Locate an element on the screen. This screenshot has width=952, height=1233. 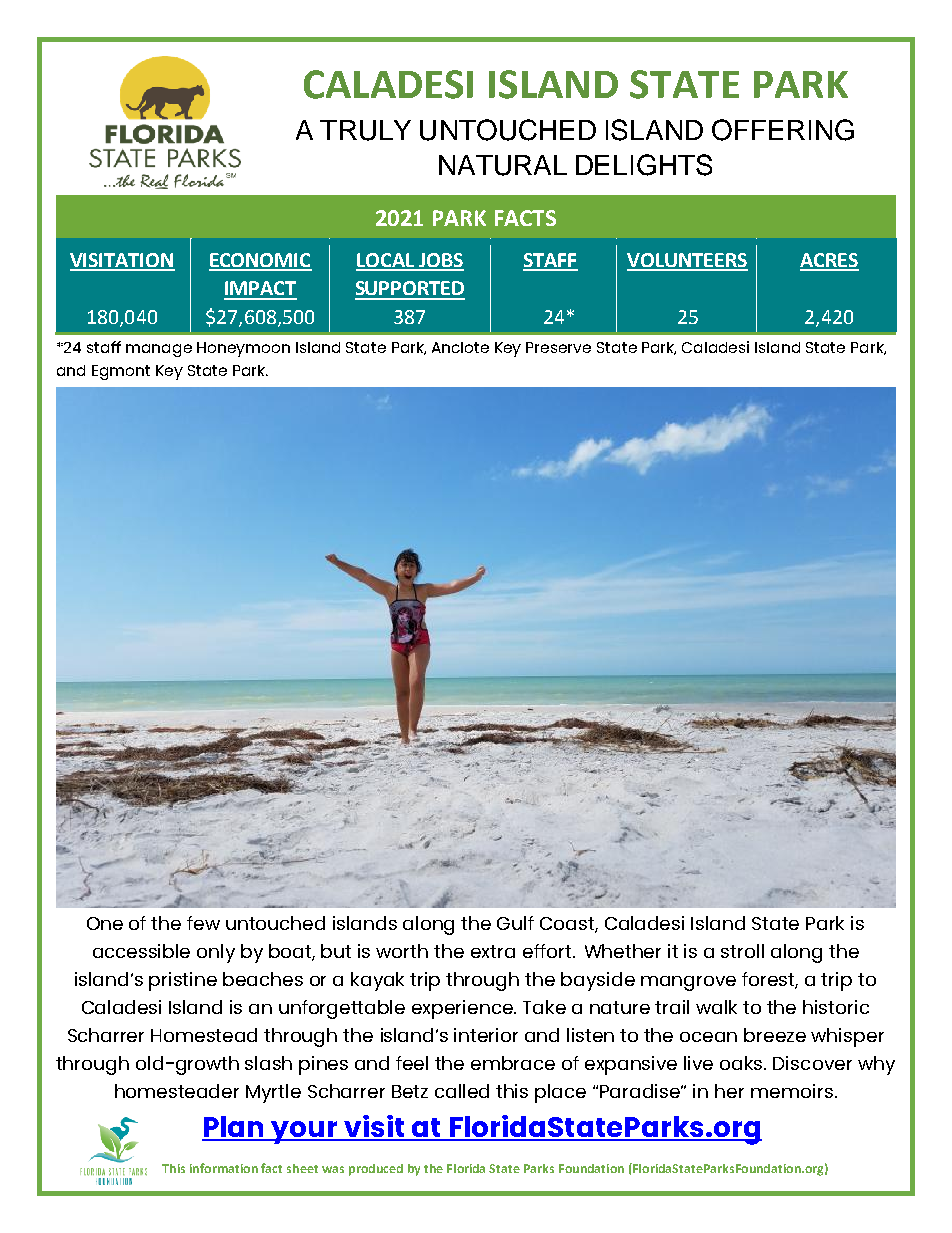
DELIGHTS is located at coordinates (644, 165).
